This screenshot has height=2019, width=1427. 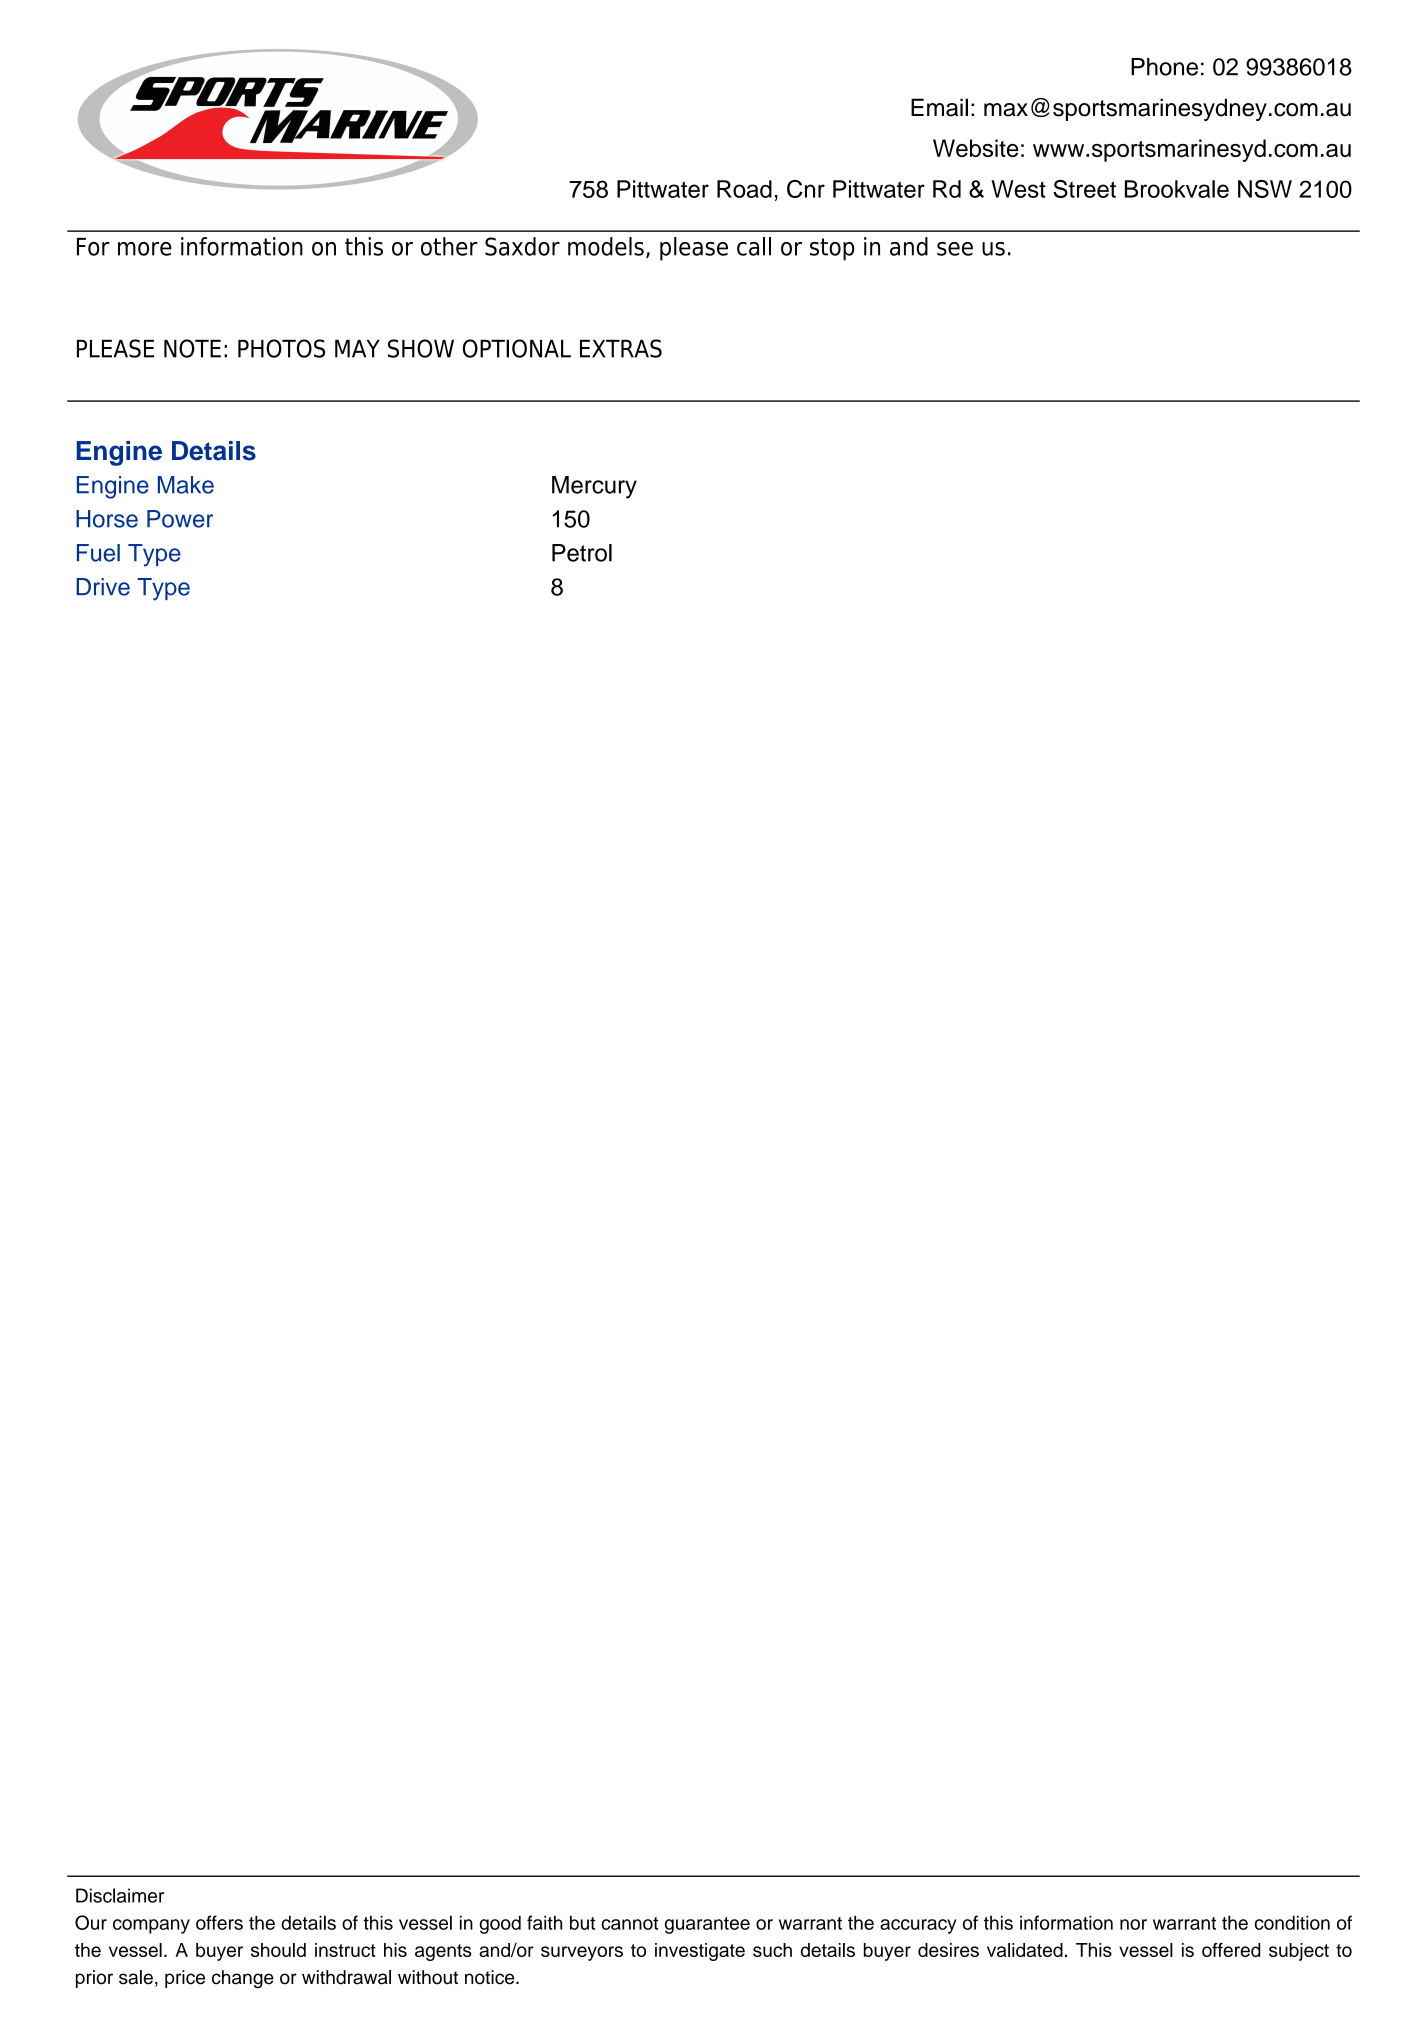 What do you see at coordinates (145, 249) in the screenshot?
I see `more` at bounding box center [145, 249].
